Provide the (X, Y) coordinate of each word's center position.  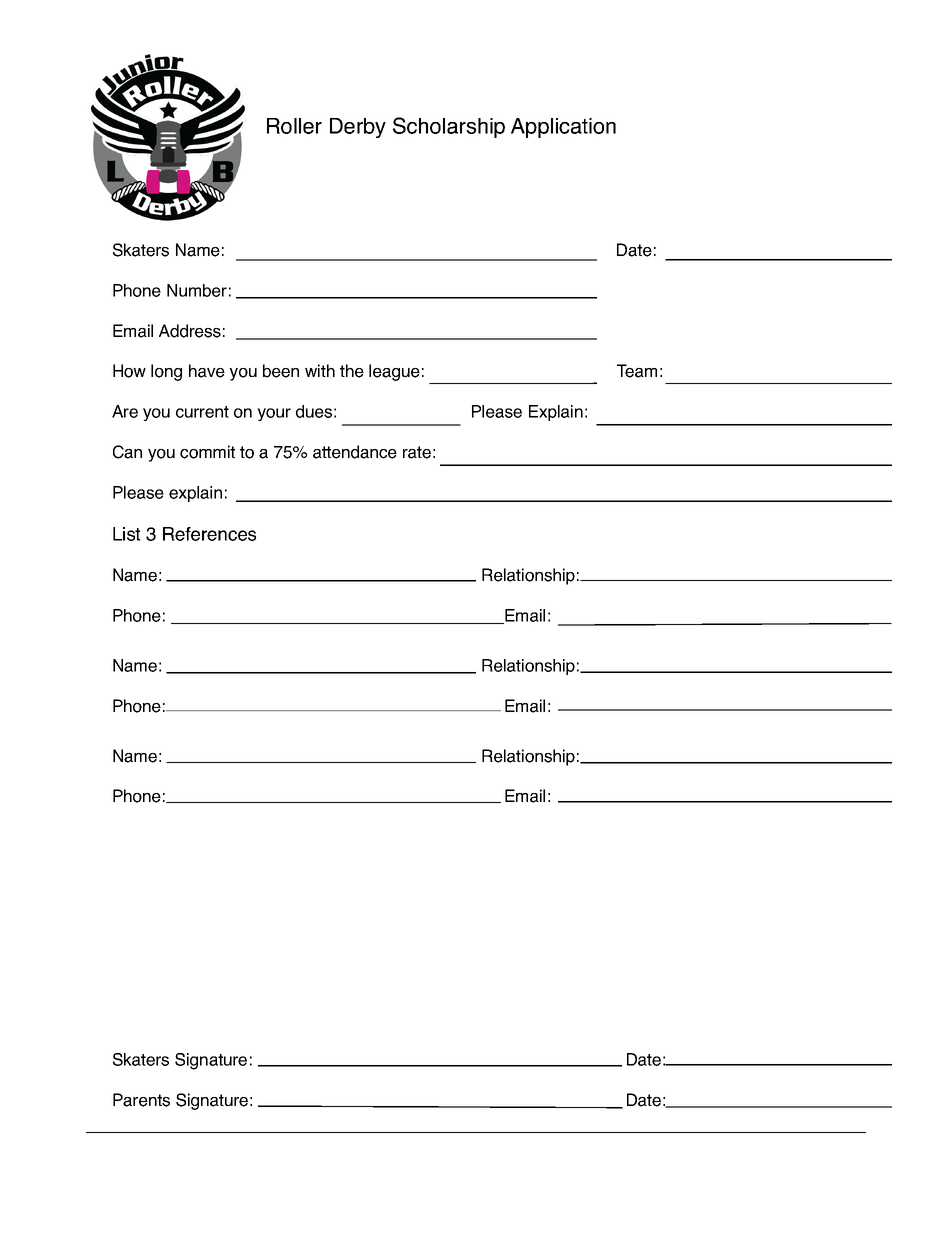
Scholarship (449, 127)
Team (637, 371)
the (352, 371)
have (207, 371)
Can (127, 452)
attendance (355, 452)
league (394, 372)
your (274, 414)
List (126, 534)
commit (207, 452)
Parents (141, 1100)
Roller (294, 126)
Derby (358, 128)
